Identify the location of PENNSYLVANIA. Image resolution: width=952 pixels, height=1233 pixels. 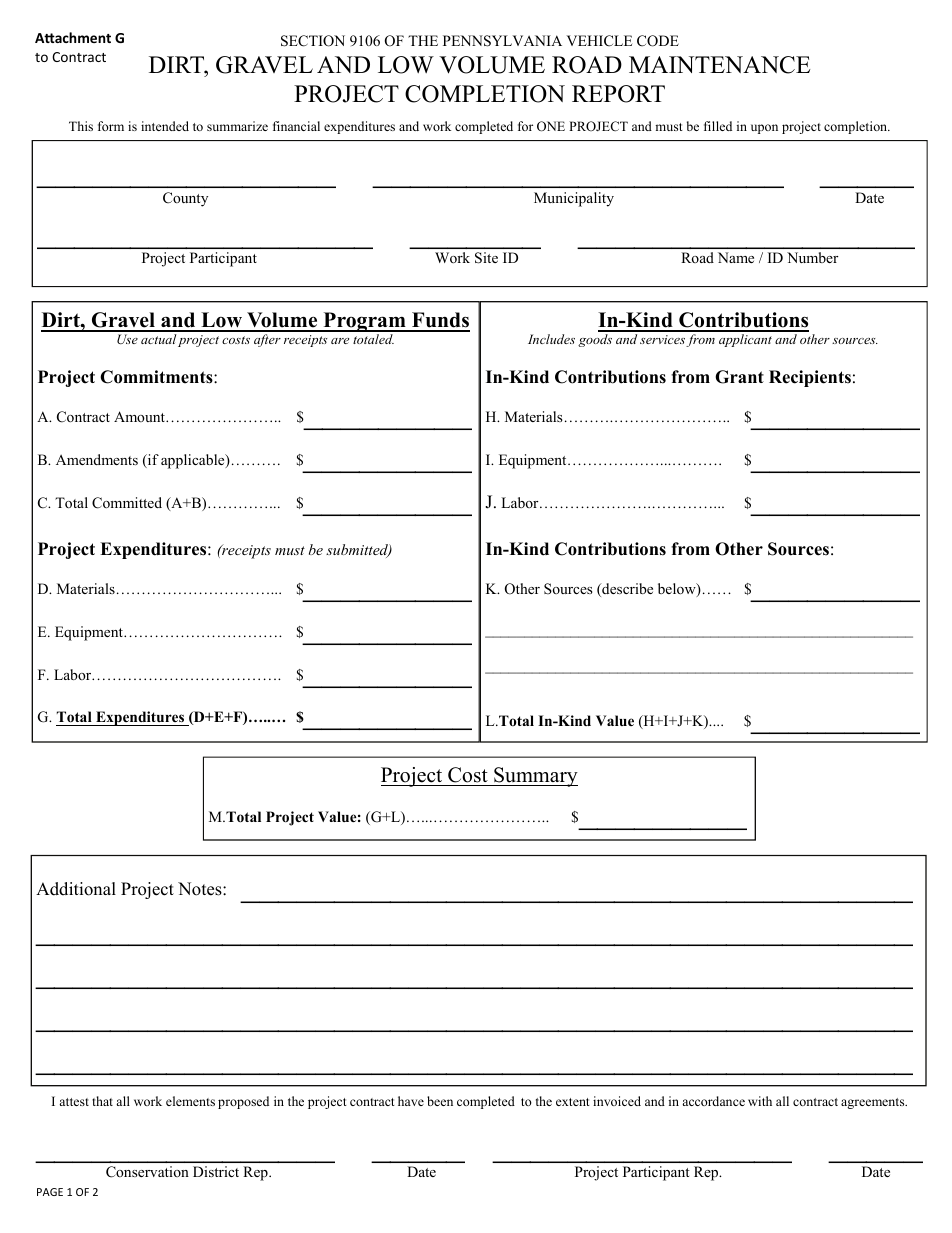
(502, 41).
